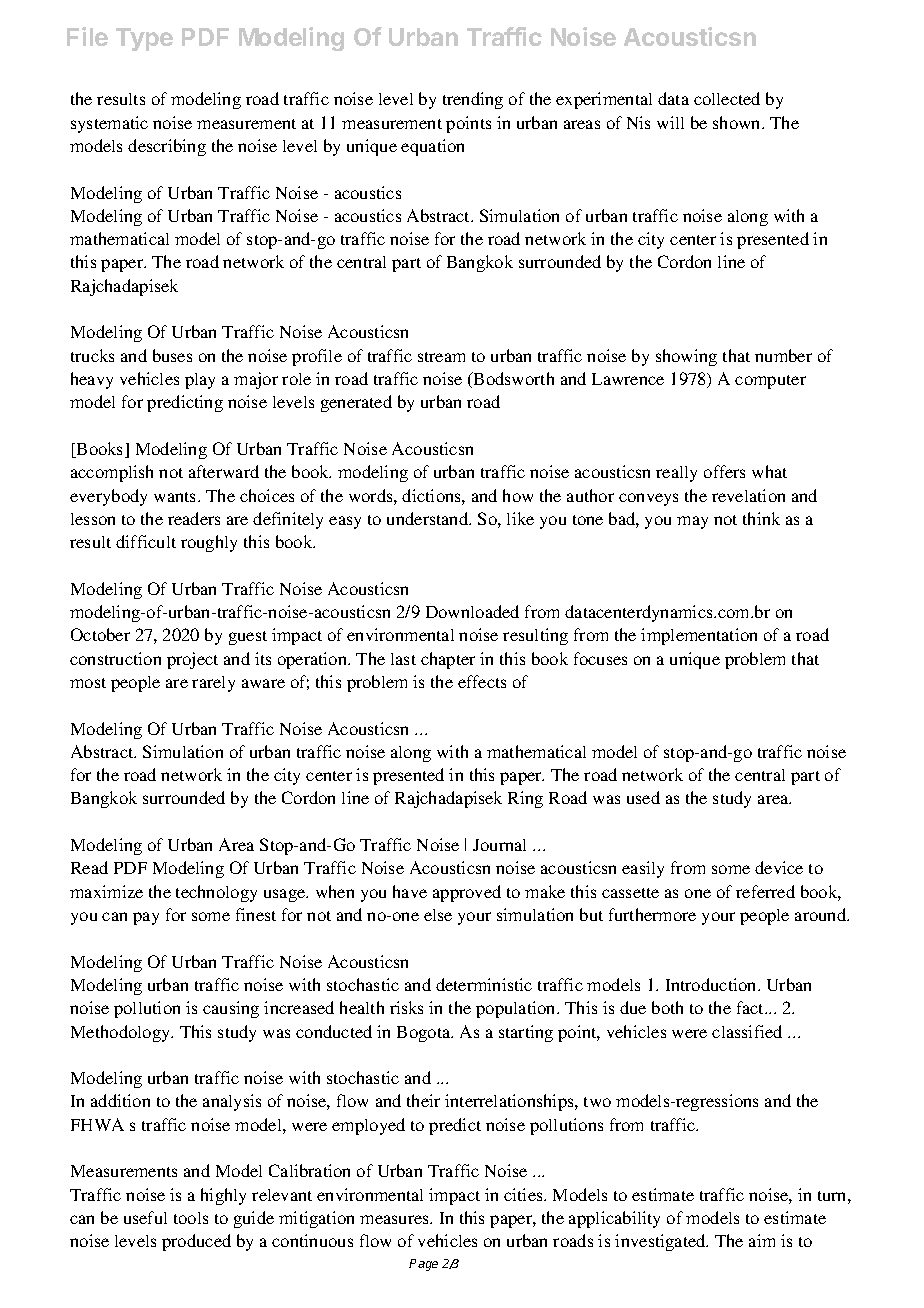 The width and height of the screenshot is (924, 1308). Describe the element at coordinates (172, 355) in the screenshot. I see `buses` at that location.
